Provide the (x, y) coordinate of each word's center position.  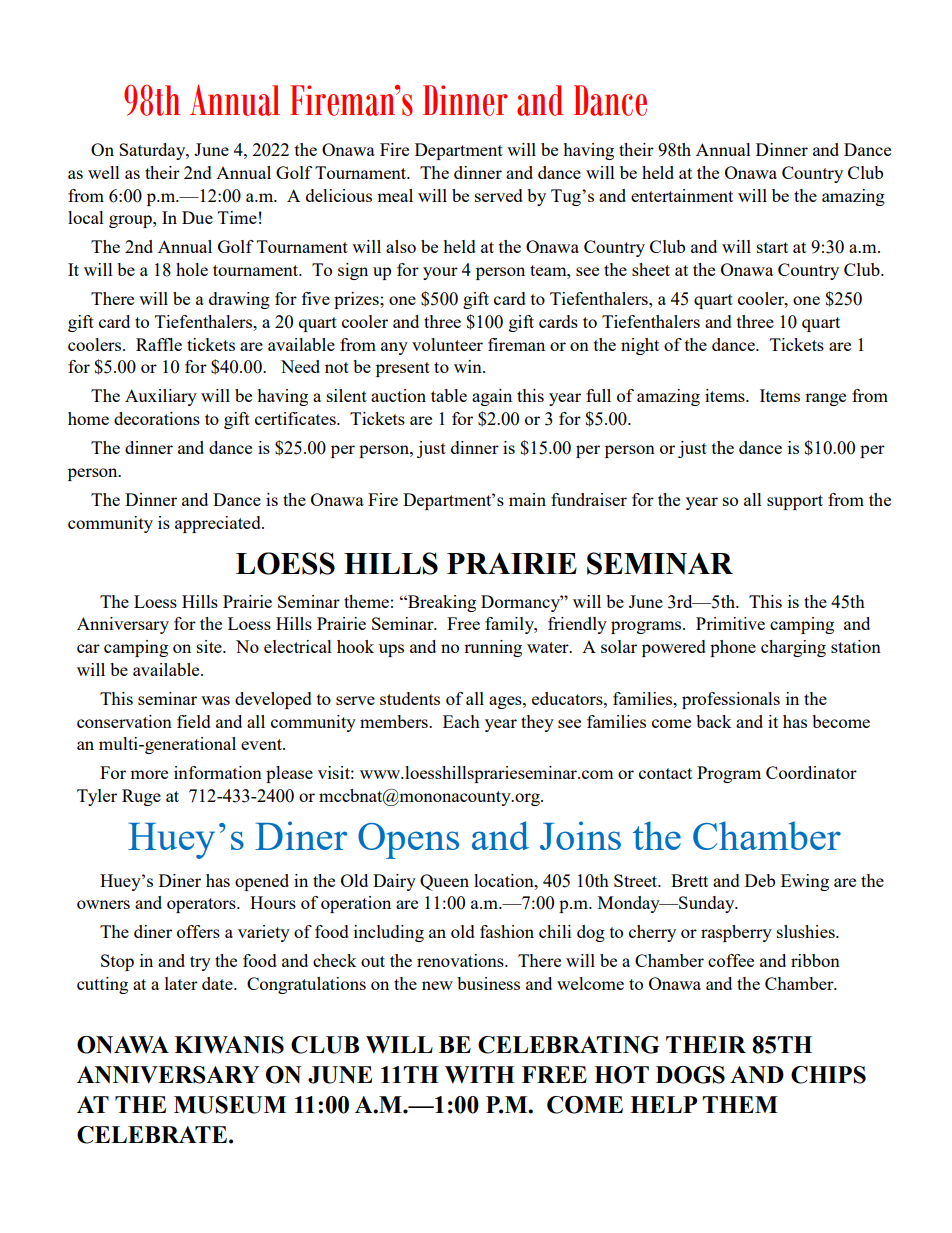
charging (793, 648)
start (772, 247)
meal (395, 195)
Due (197, 217)
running (493, 648)
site (210, 646)
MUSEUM (230, 1105)
